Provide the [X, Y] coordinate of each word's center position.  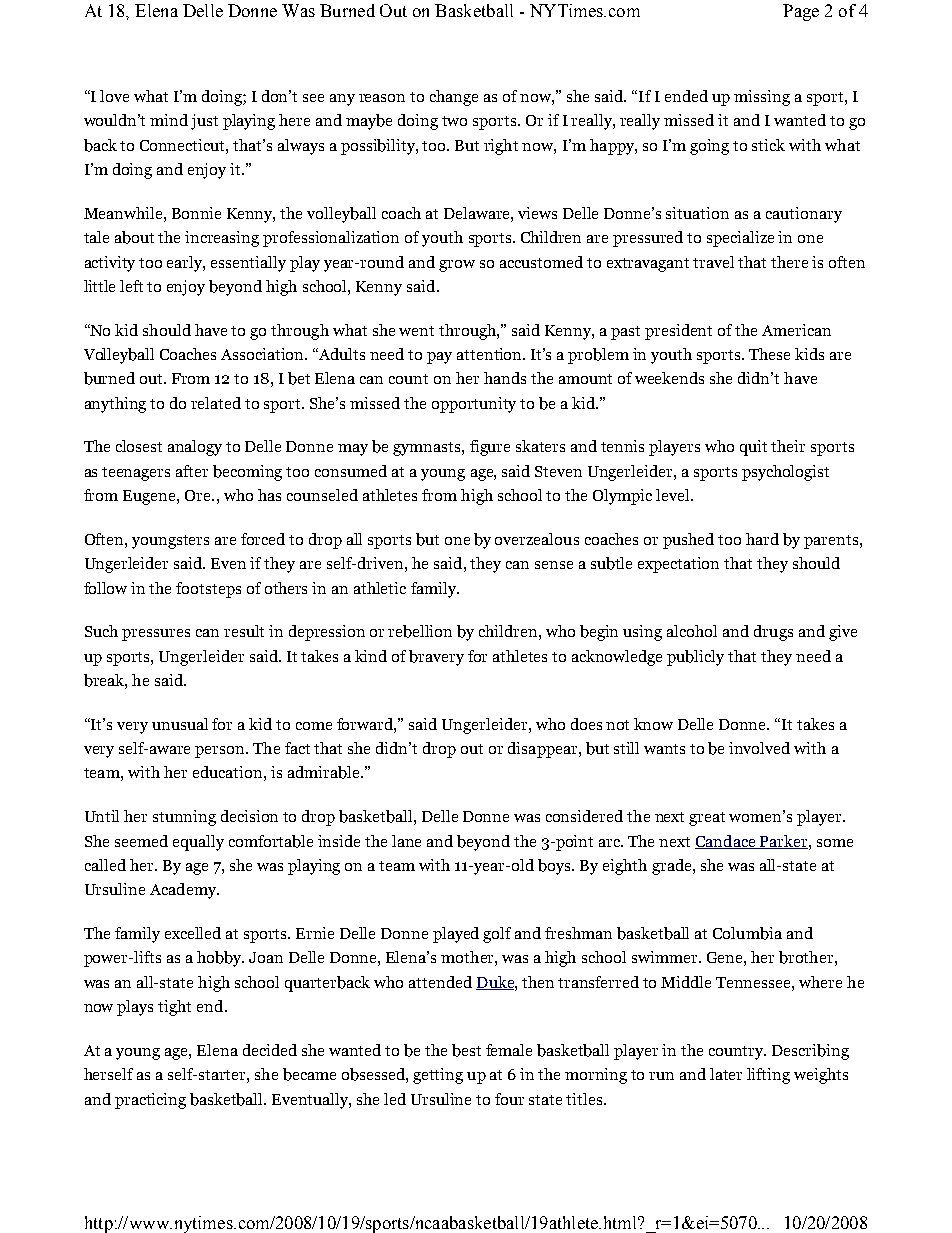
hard [762, 539]
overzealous [537, 539]
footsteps [208, 590]
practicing [150, 1101]
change [454, 98]
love [114, 96]
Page [801, 12]
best [466, 1050]
